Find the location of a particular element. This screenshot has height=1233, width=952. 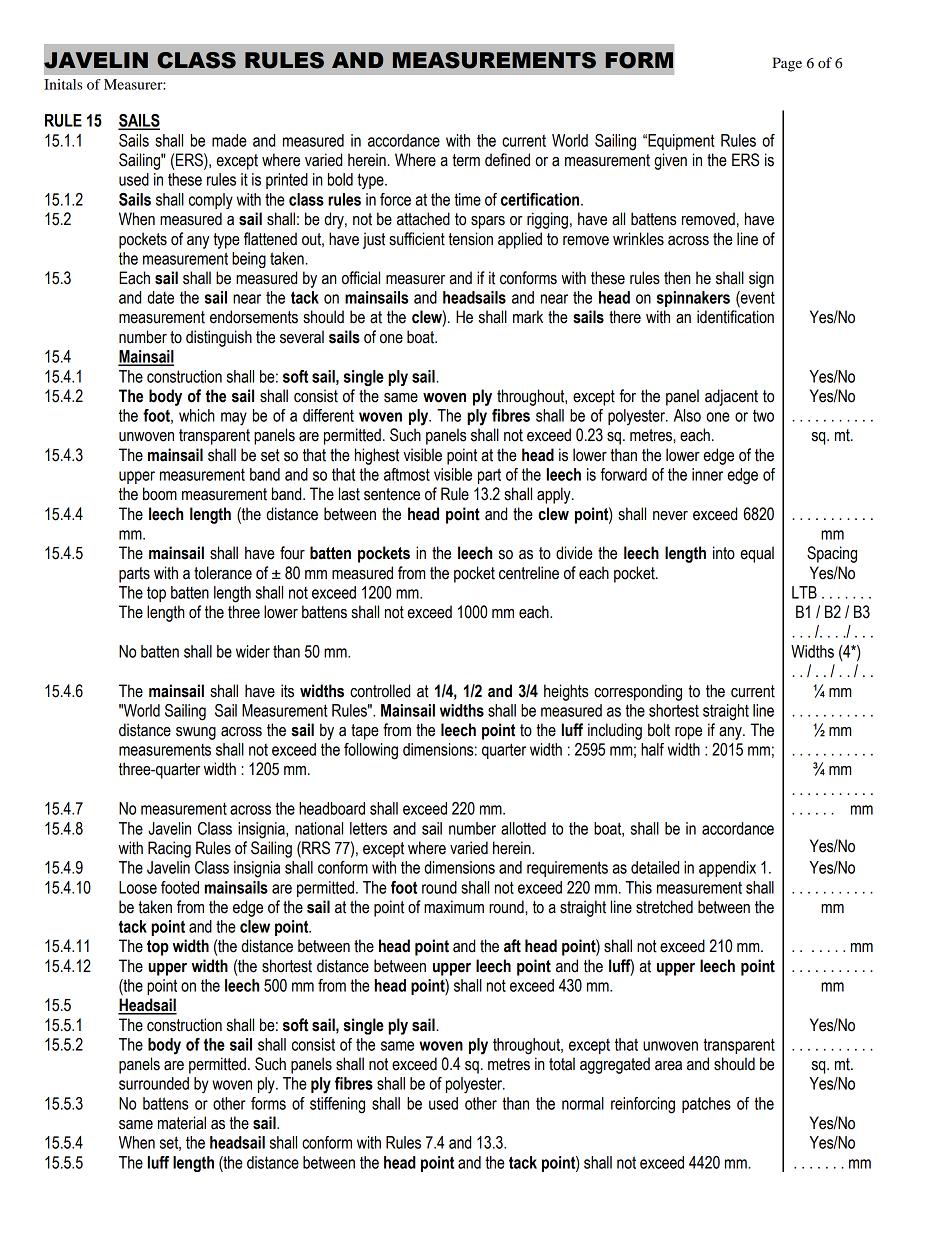

tolerance is located at coordinates (223, 573).
